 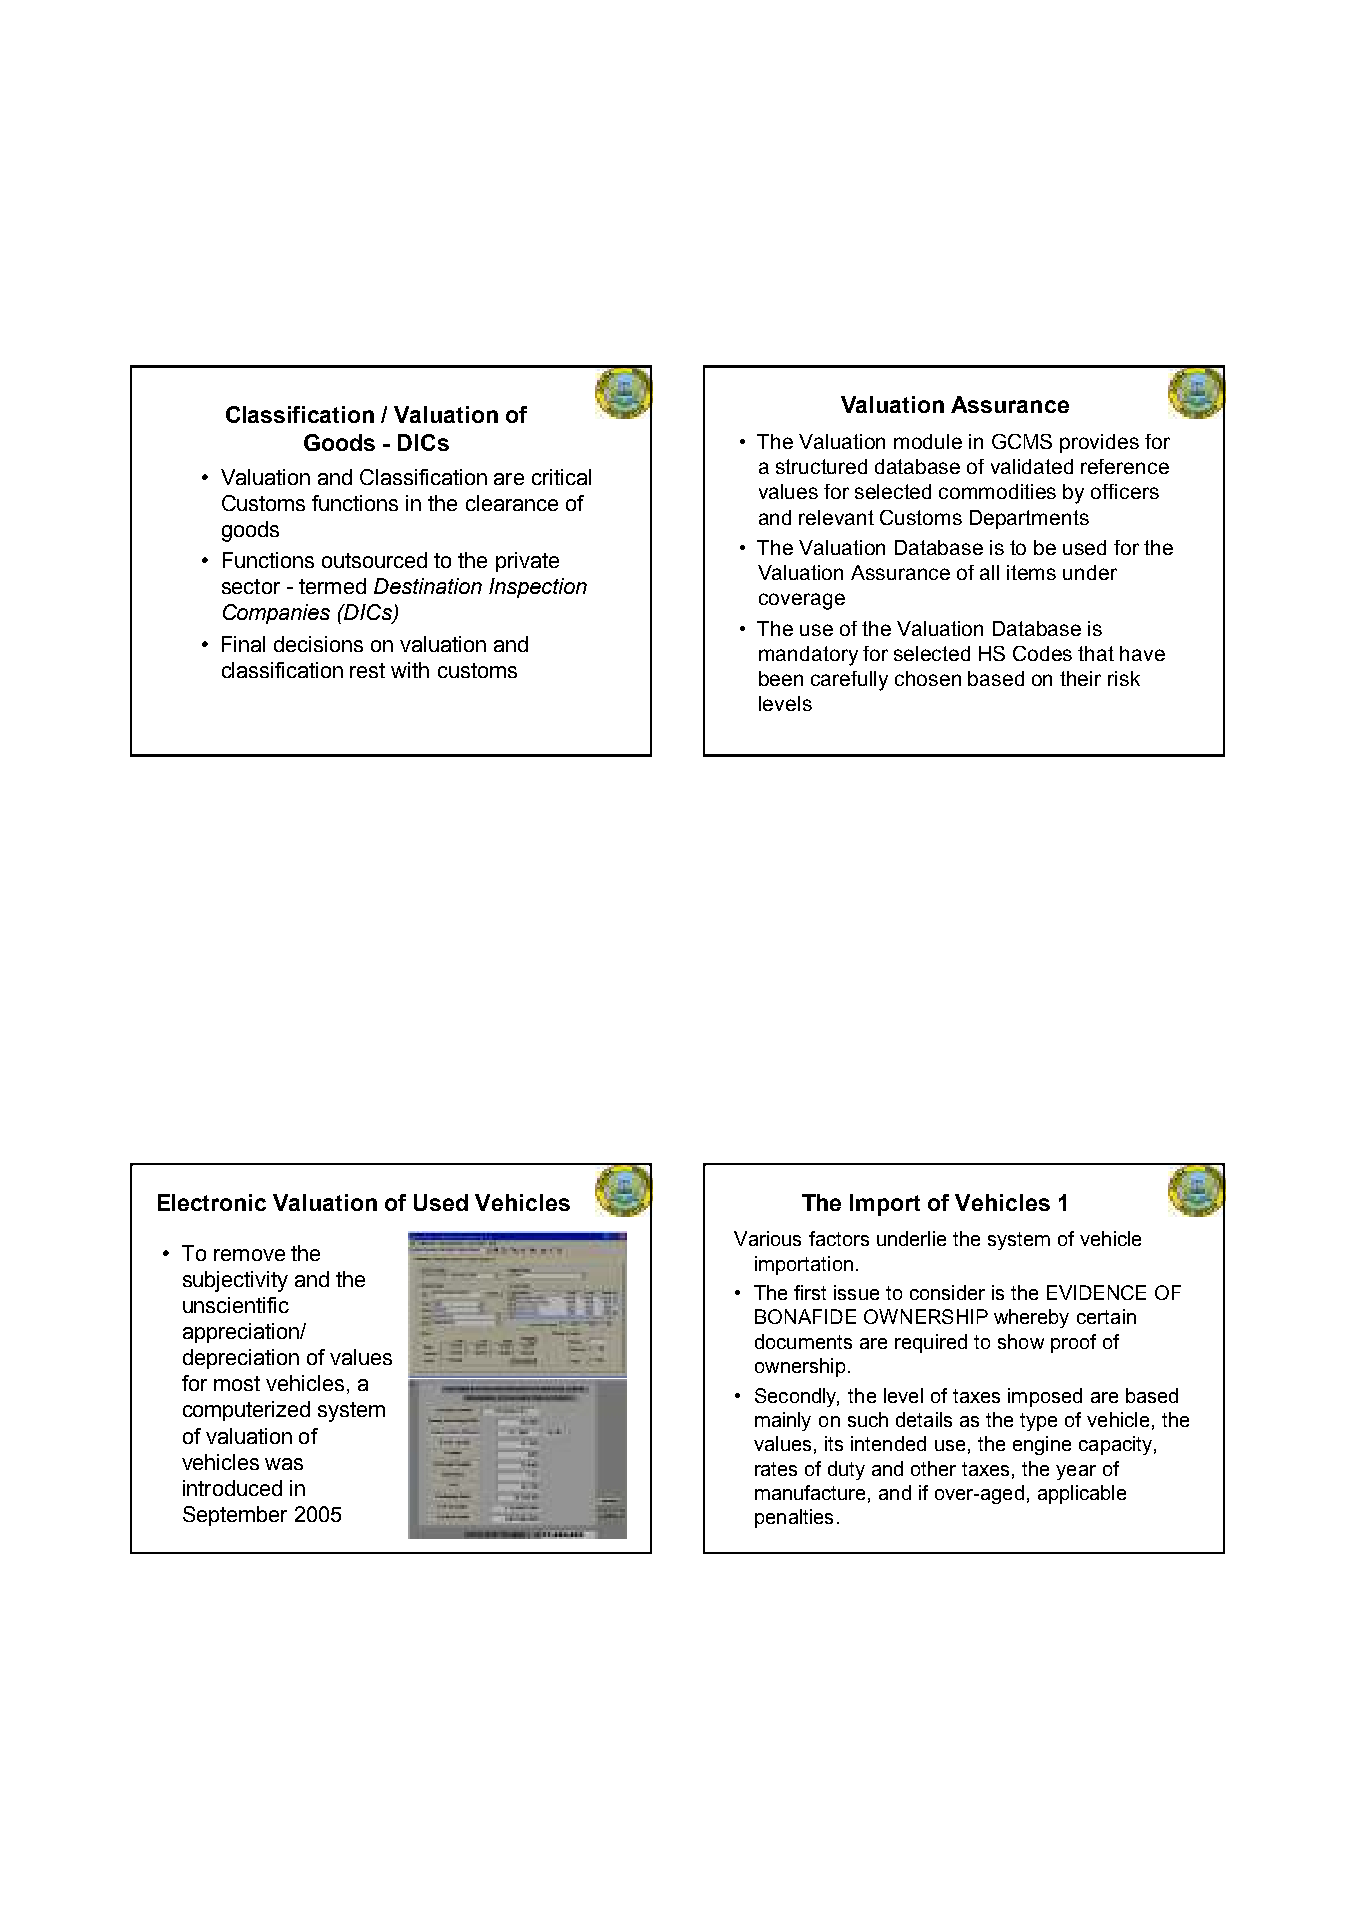 What do you see at coordinates (839, 1238) in the page?
I see `factors` at bounding box center [839, 1238].
